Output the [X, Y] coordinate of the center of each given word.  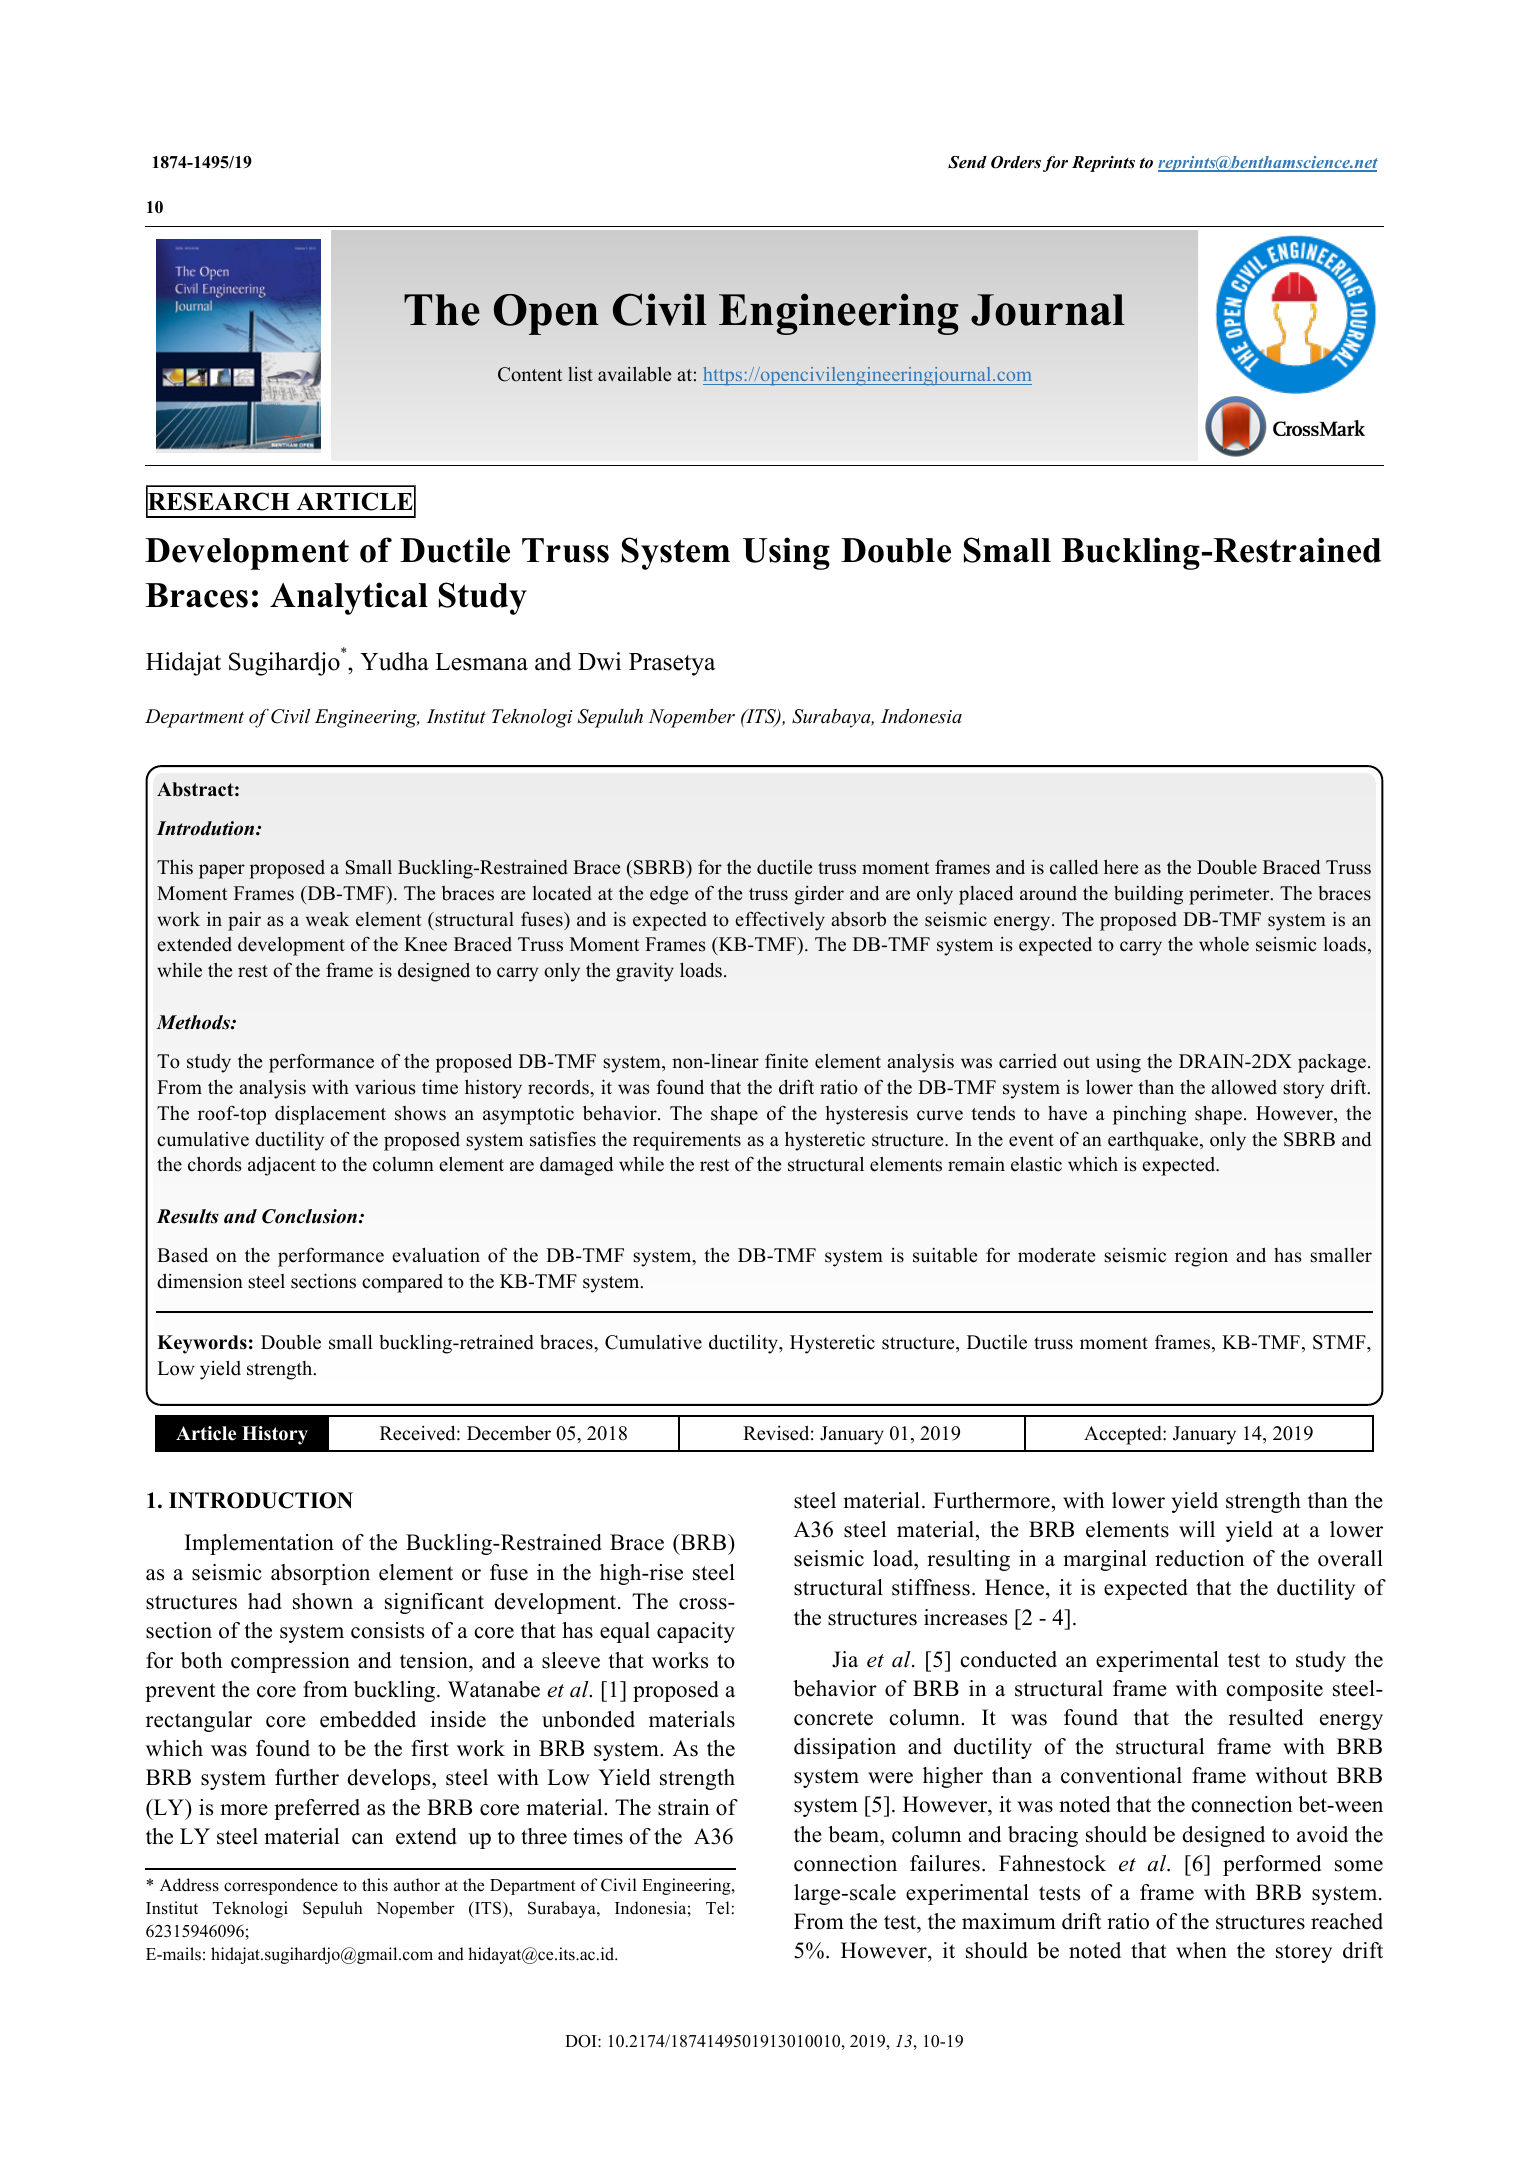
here [1121, 867]
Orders [1016, 162]
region [1201, 1257]
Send [967, 162]
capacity [696, 1632]
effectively [780, 921]
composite [1274, 1690]
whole [1224, 944]
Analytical [349, 598]
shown [323, 1601]
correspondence [281, 1886]
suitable [945, 1255]
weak [327, 919]
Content [530, 374]
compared [402, 1283]
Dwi [599, 661]
